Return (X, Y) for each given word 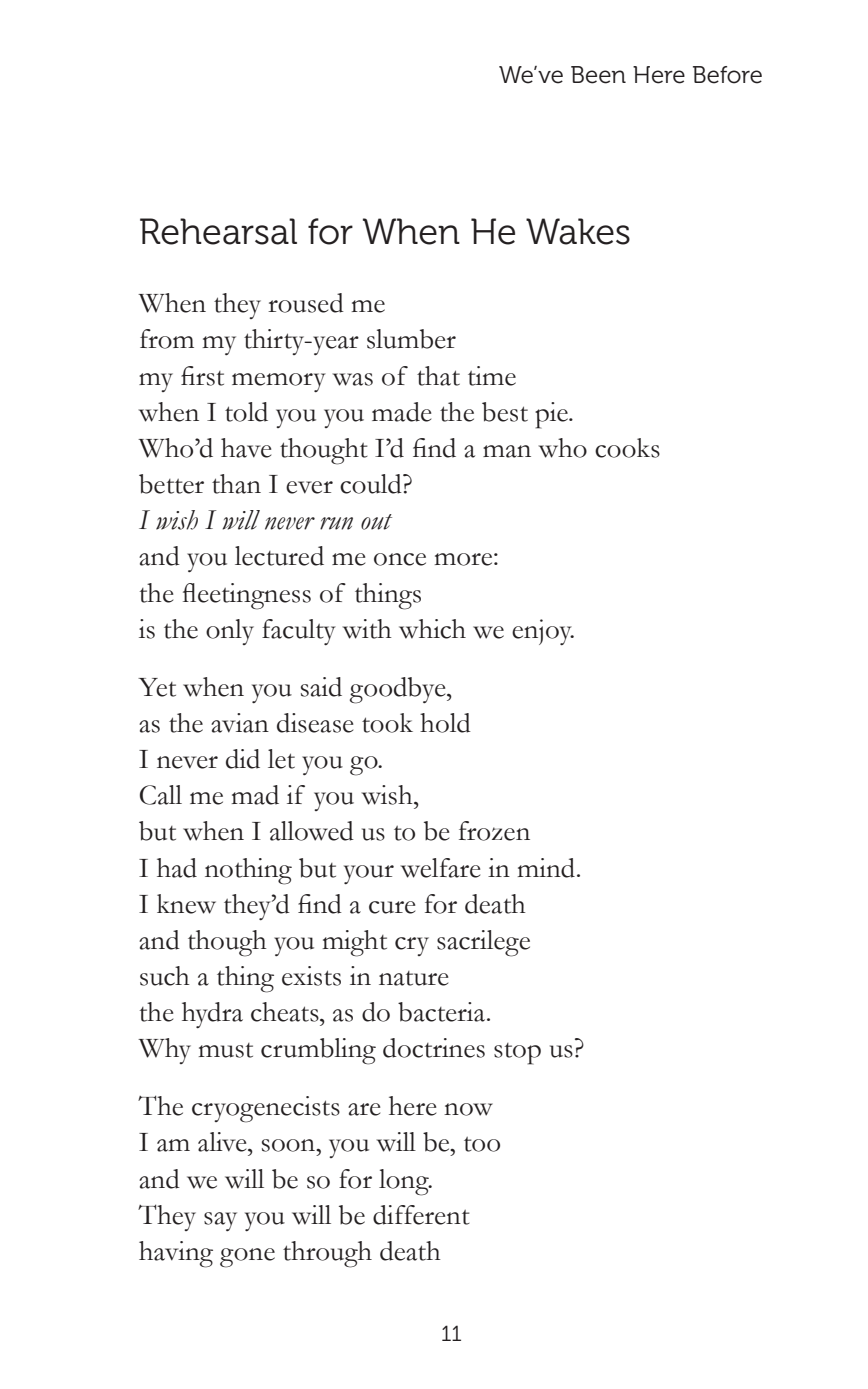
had (177, 868)
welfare (440, 868)
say (220, 1221)
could (372, 484)
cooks (627, 448)
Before (727, 75)
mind (546, 868)
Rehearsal (218, 231)
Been (598, 75)
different (421, 1215)
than (236, 484)
